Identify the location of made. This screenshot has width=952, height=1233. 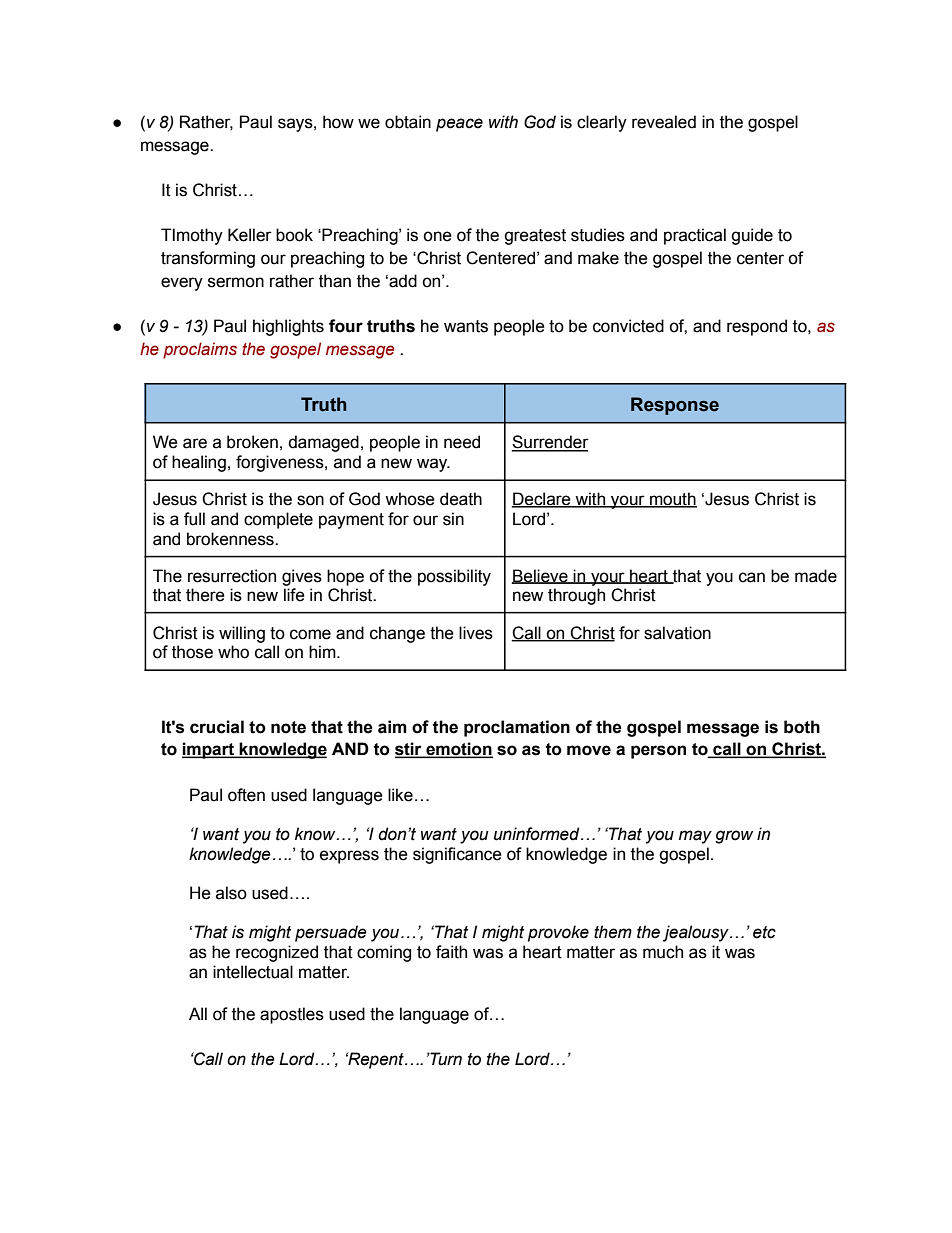
(816, 576).
